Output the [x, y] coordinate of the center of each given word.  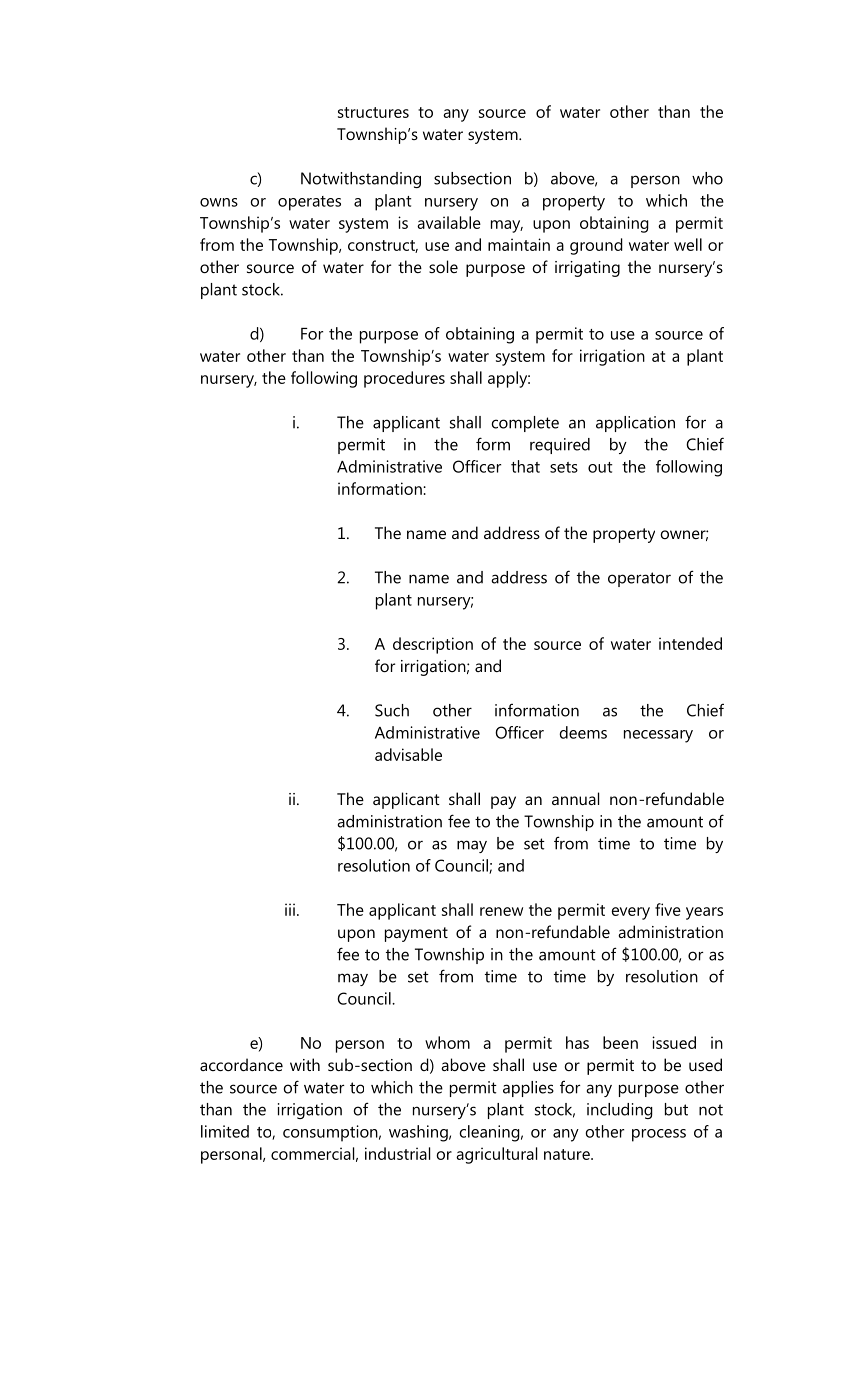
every [630, 913]
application [635, 424]
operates [309, 203]
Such [392, 710]
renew [501, 911]
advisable [408, 754]
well [688, 244]
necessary [658, 736]
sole [443, 266]
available [449, 222]
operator [639, 579]
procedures [404, 379]
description [433, 645]
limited [225, 1131]
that [525, 466]
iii [290, 909]
